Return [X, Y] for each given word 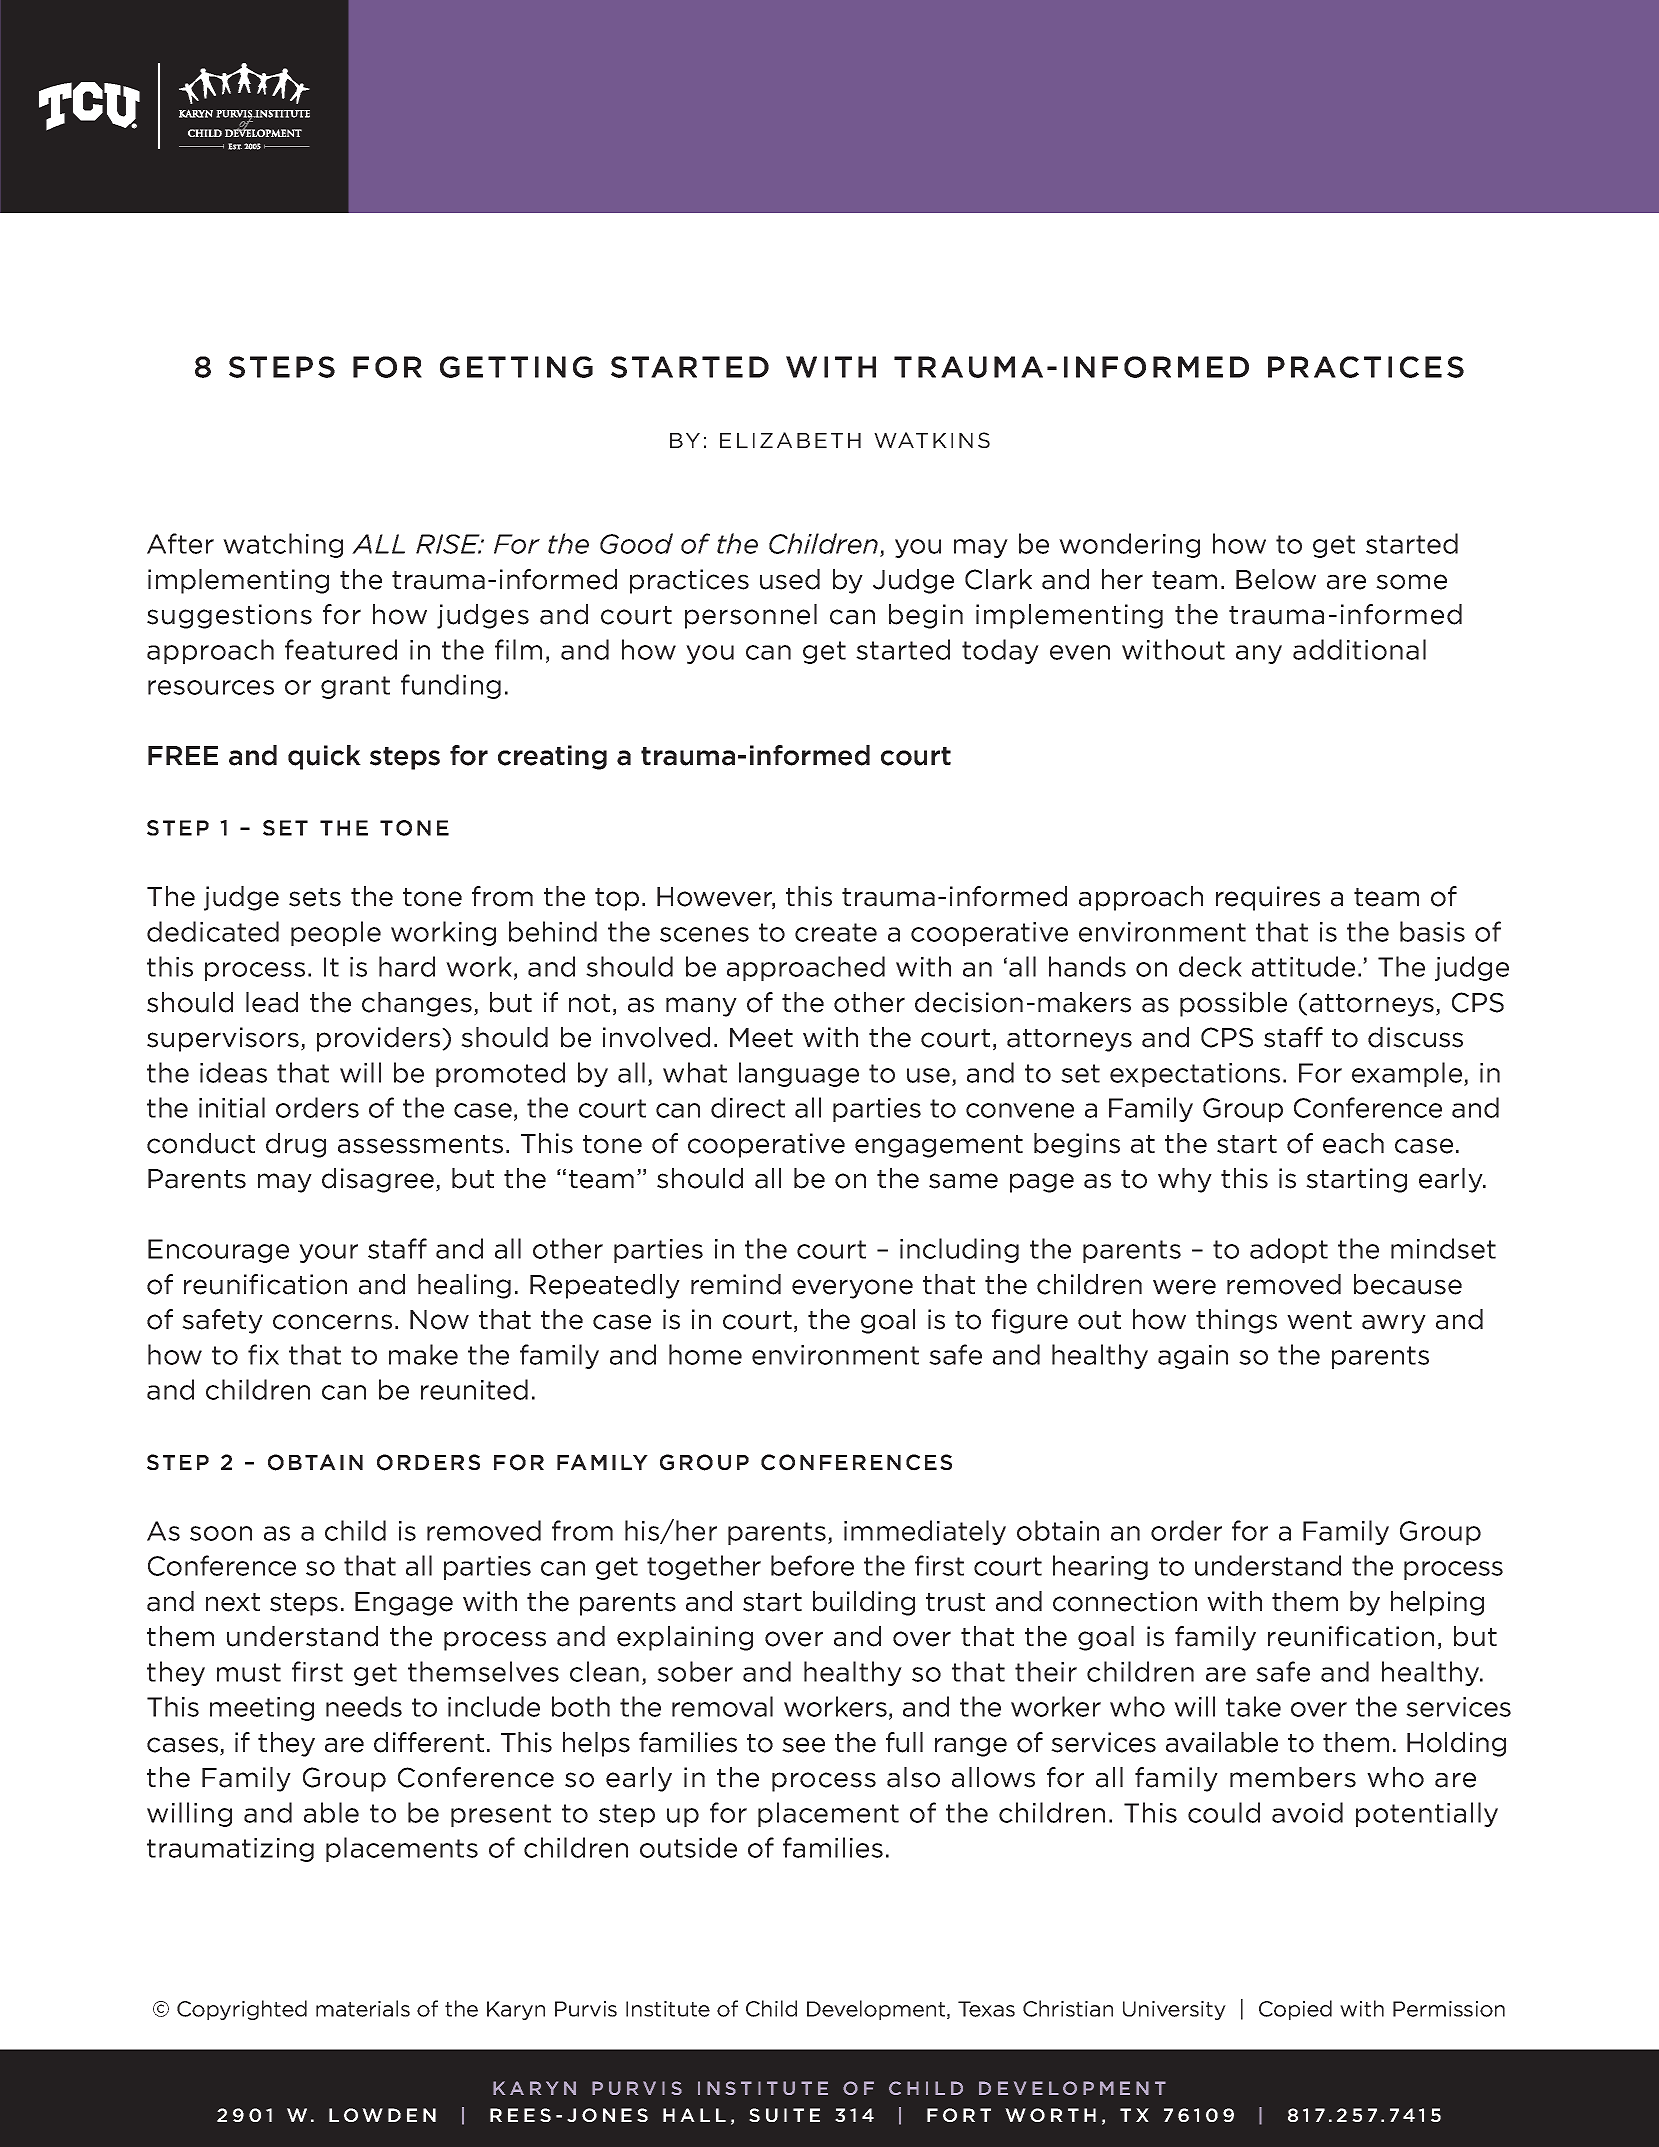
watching [283, 545]
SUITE [784, 2115]
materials [363, 2008]
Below [1276, 579]
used [790, 579]
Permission [1449, 2009]
